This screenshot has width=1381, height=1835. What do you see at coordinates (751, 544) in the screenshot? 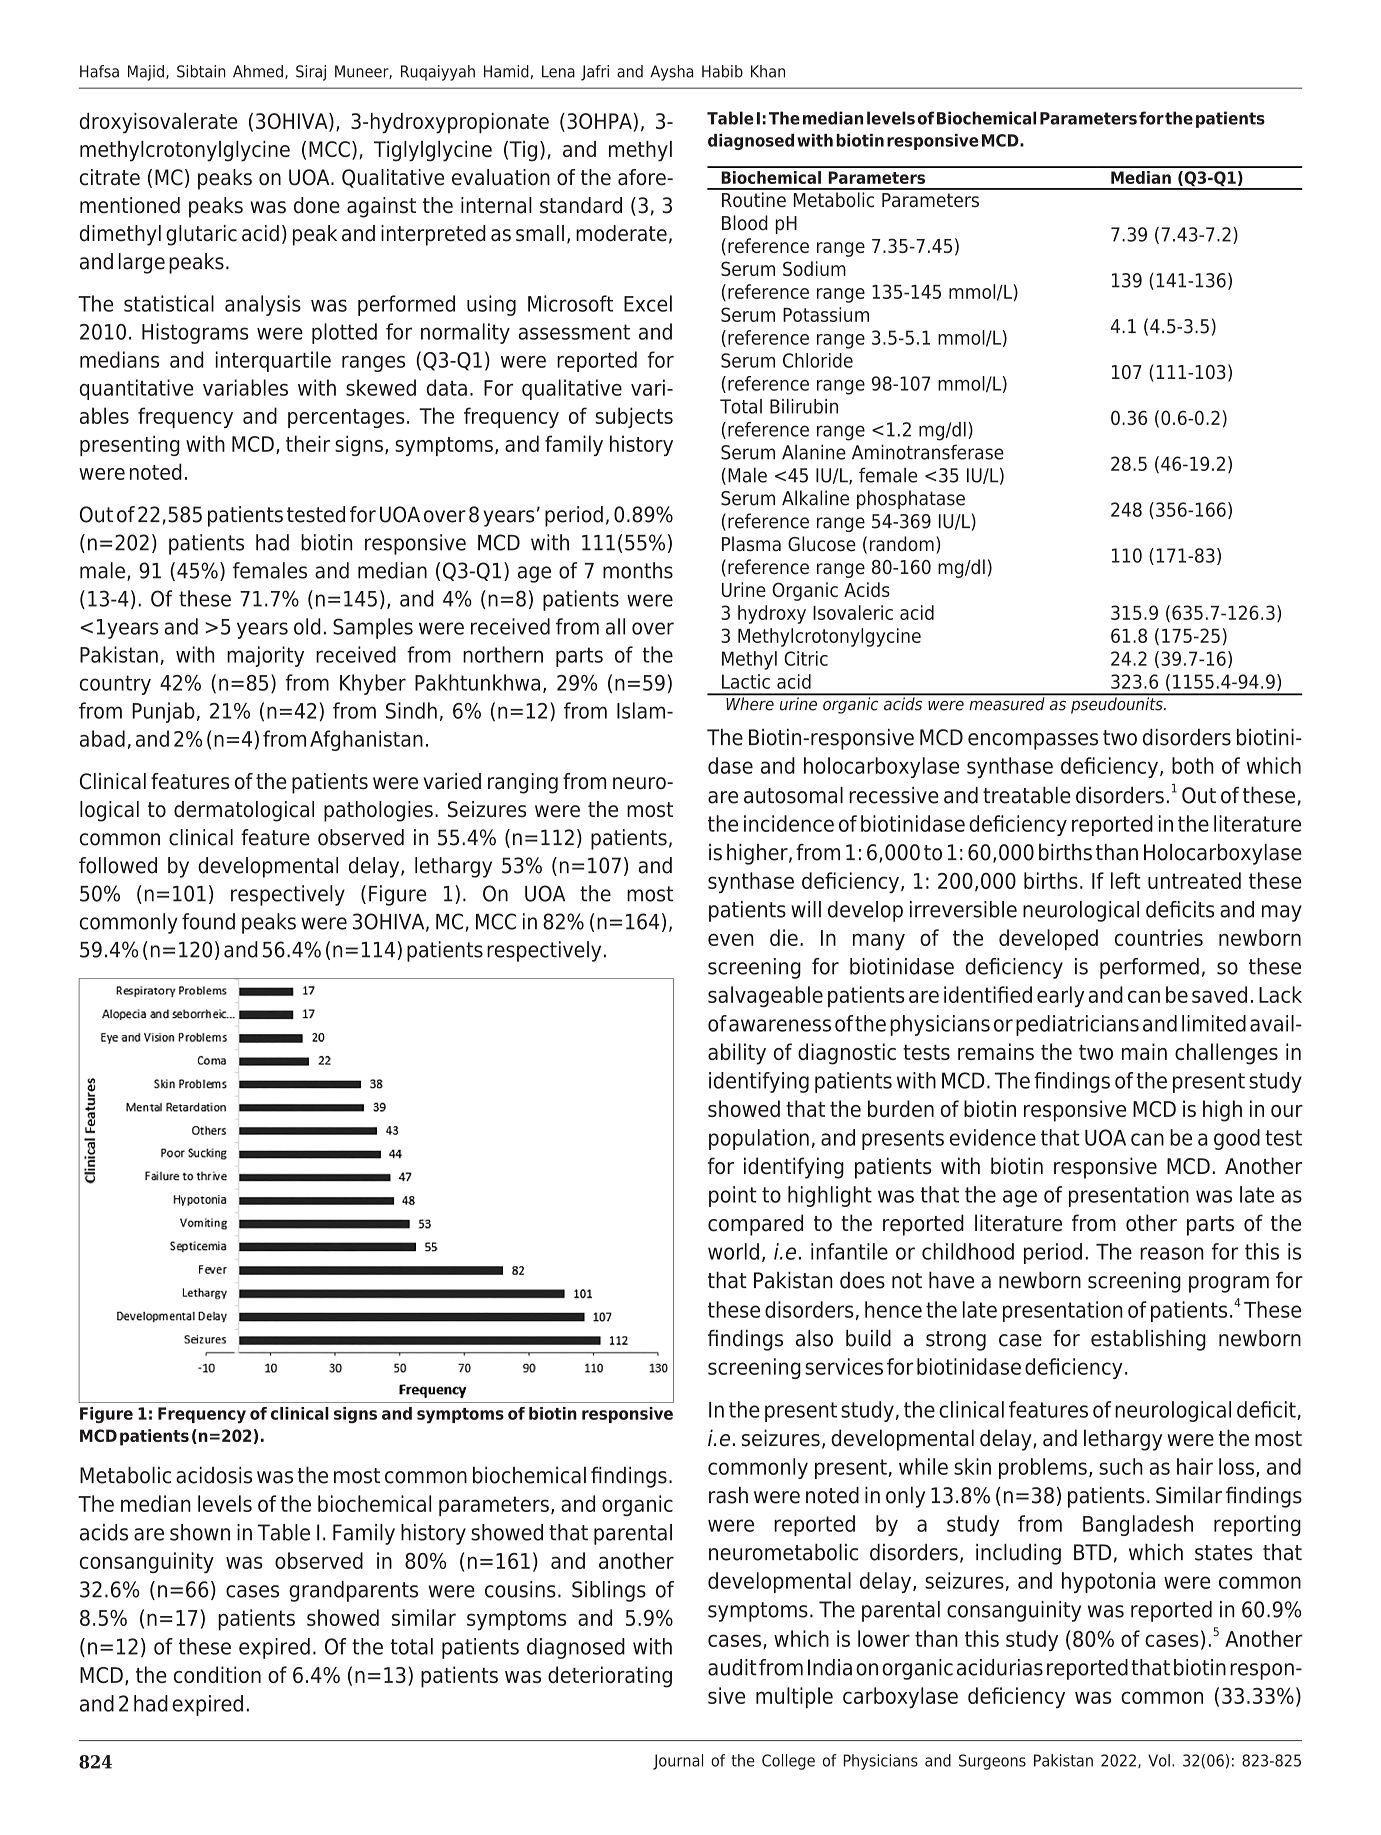
I see `Plasma` at bounding box center [751, 544].
